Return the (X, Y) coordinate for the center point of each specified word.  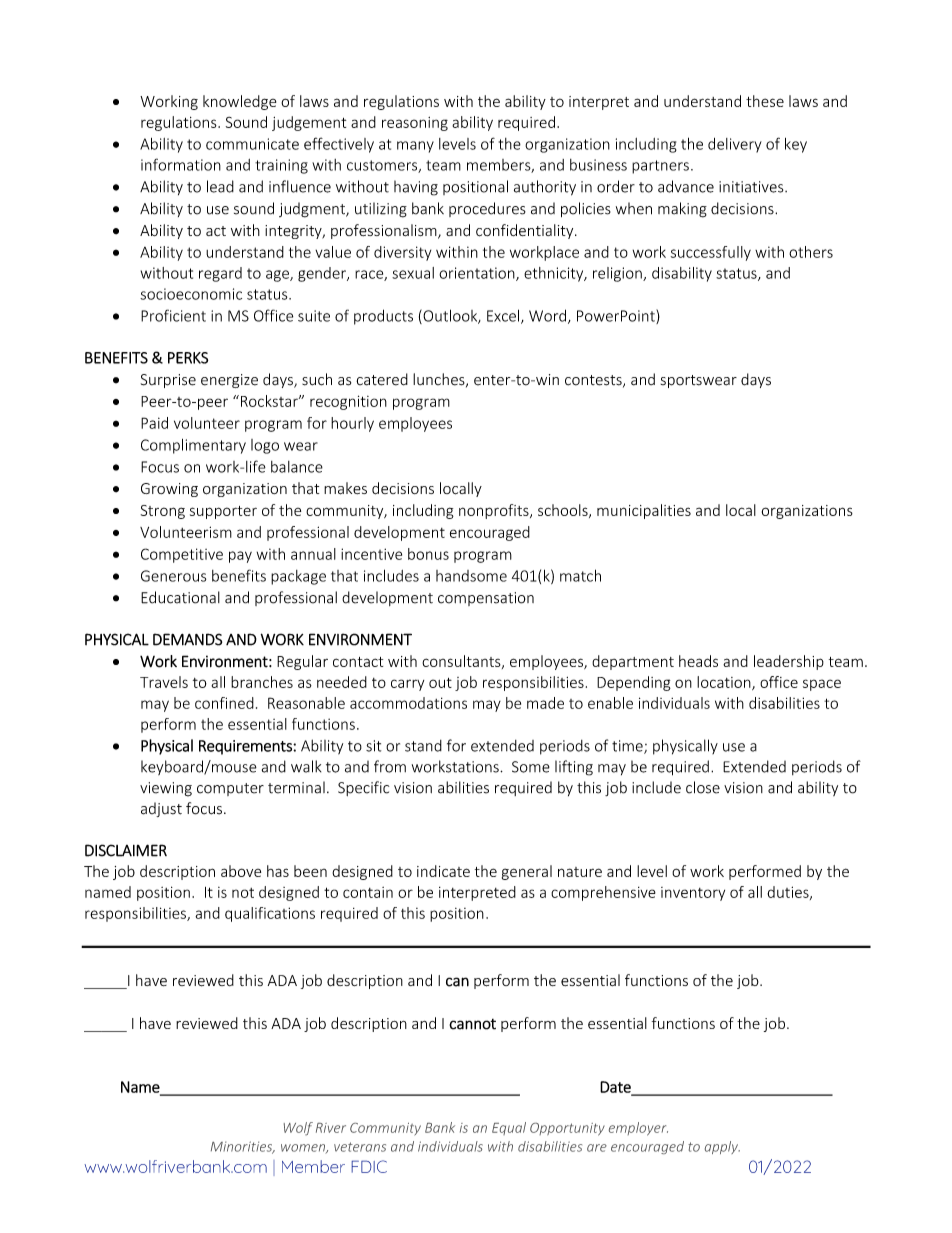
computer (230, 789)
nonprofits (495, 511)
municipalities (644, 511)
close (703, 787)
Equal (509, 1128)
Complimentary (193, 446)
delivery (735, 145)
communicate (252, 144)
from (390, 766)
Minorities (243, 1147)
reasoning (415, 124)
